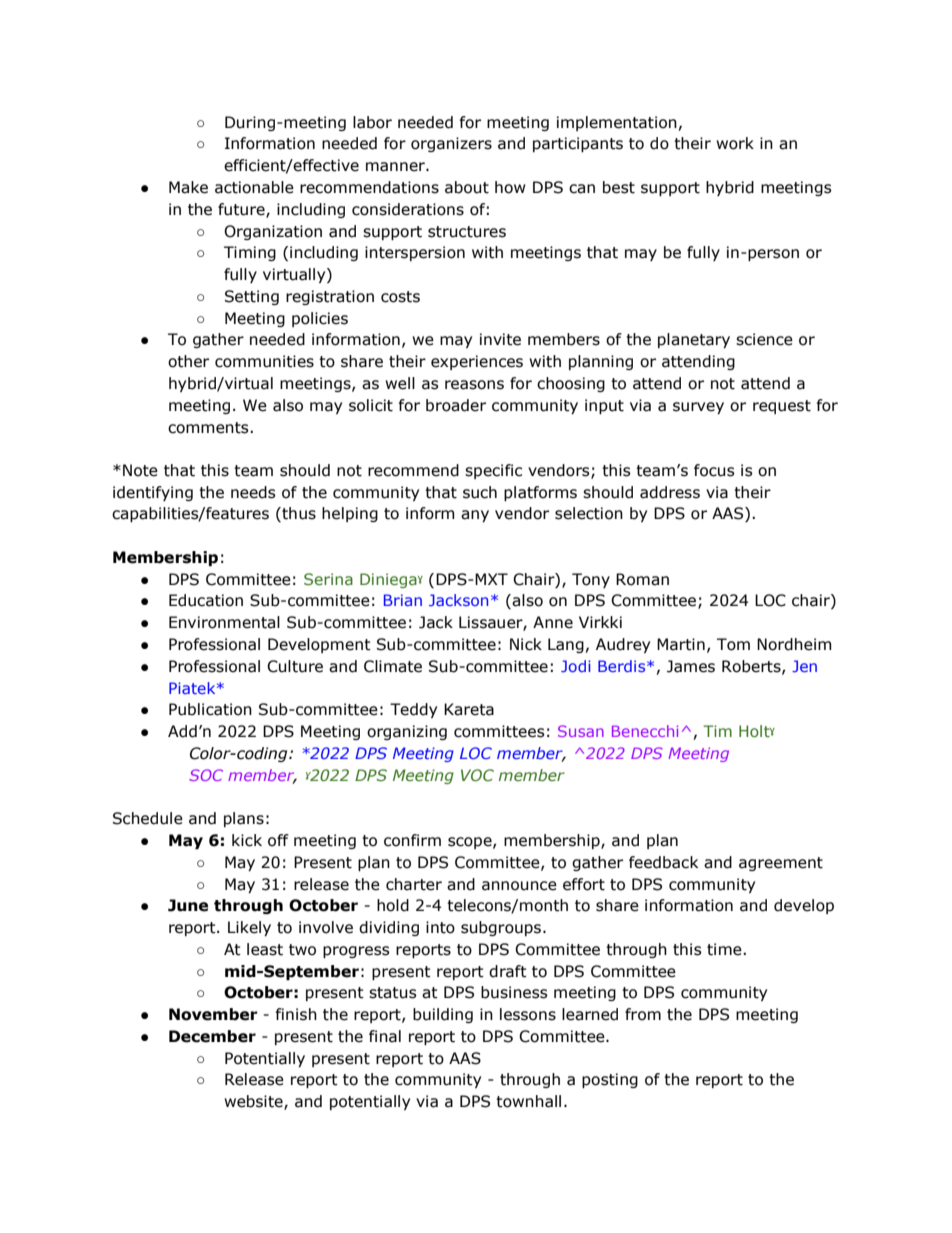 Image resolution: width=952 pixels, height=1233 pixels. Describe the element at coordinates (206, 775) in the screenshot. I see `SOC` at that location.
